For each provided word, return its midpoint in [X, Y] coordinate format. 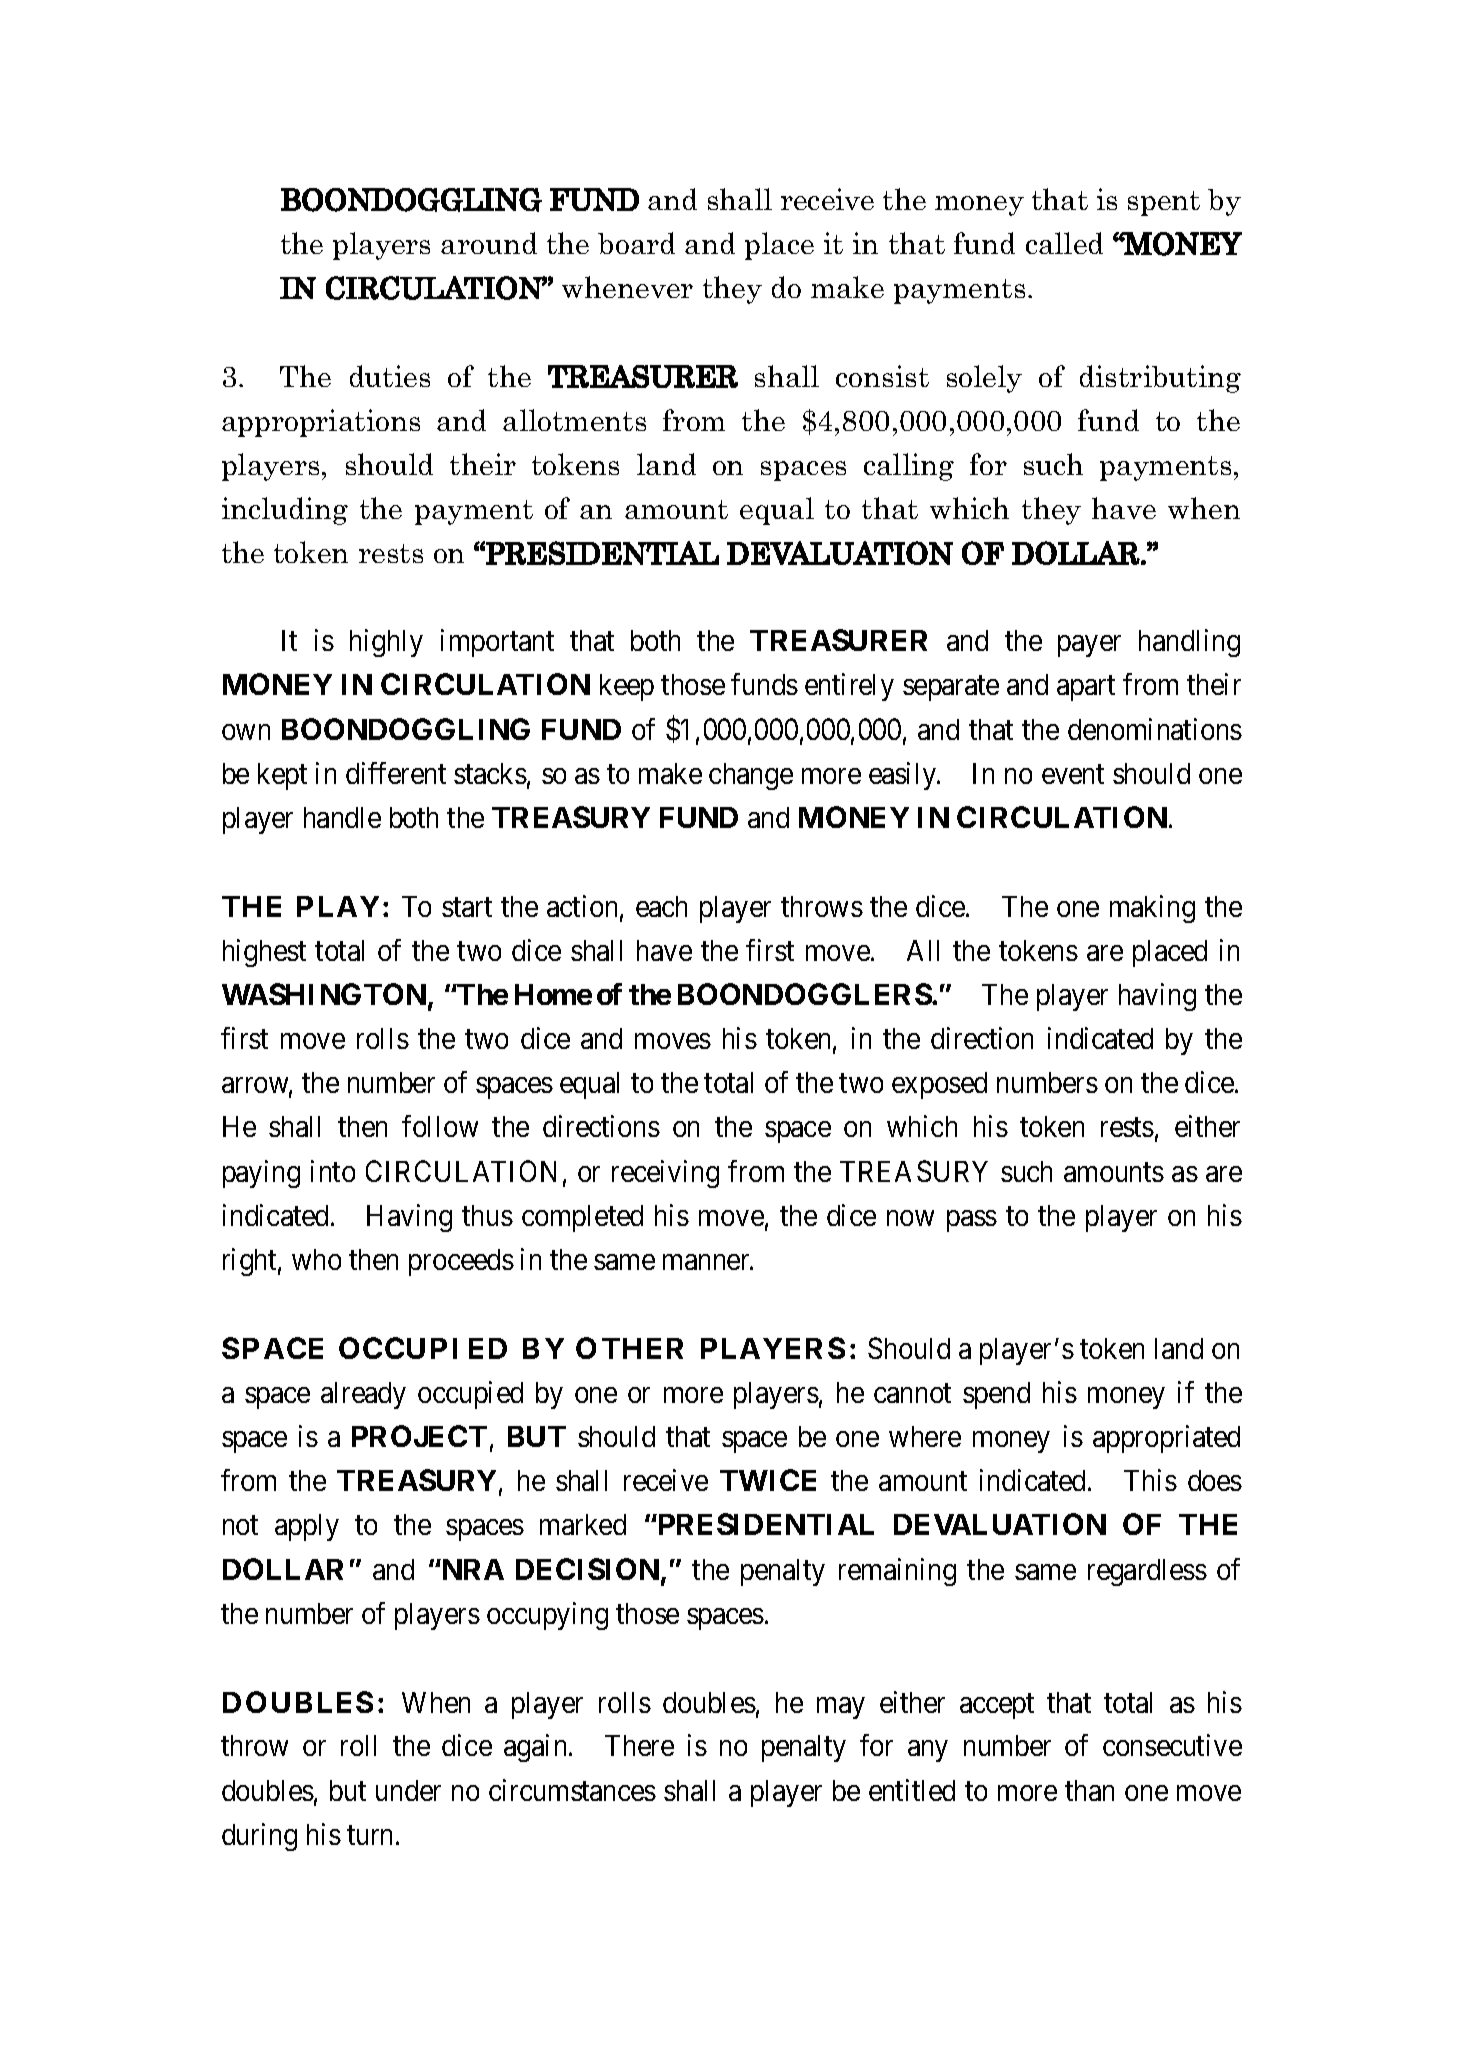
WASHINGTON [325, 995]
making [1152, 909]
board [636, 243]
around [489, 243]
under [408, 1790]
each [661, 906]
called [1064, 243]
